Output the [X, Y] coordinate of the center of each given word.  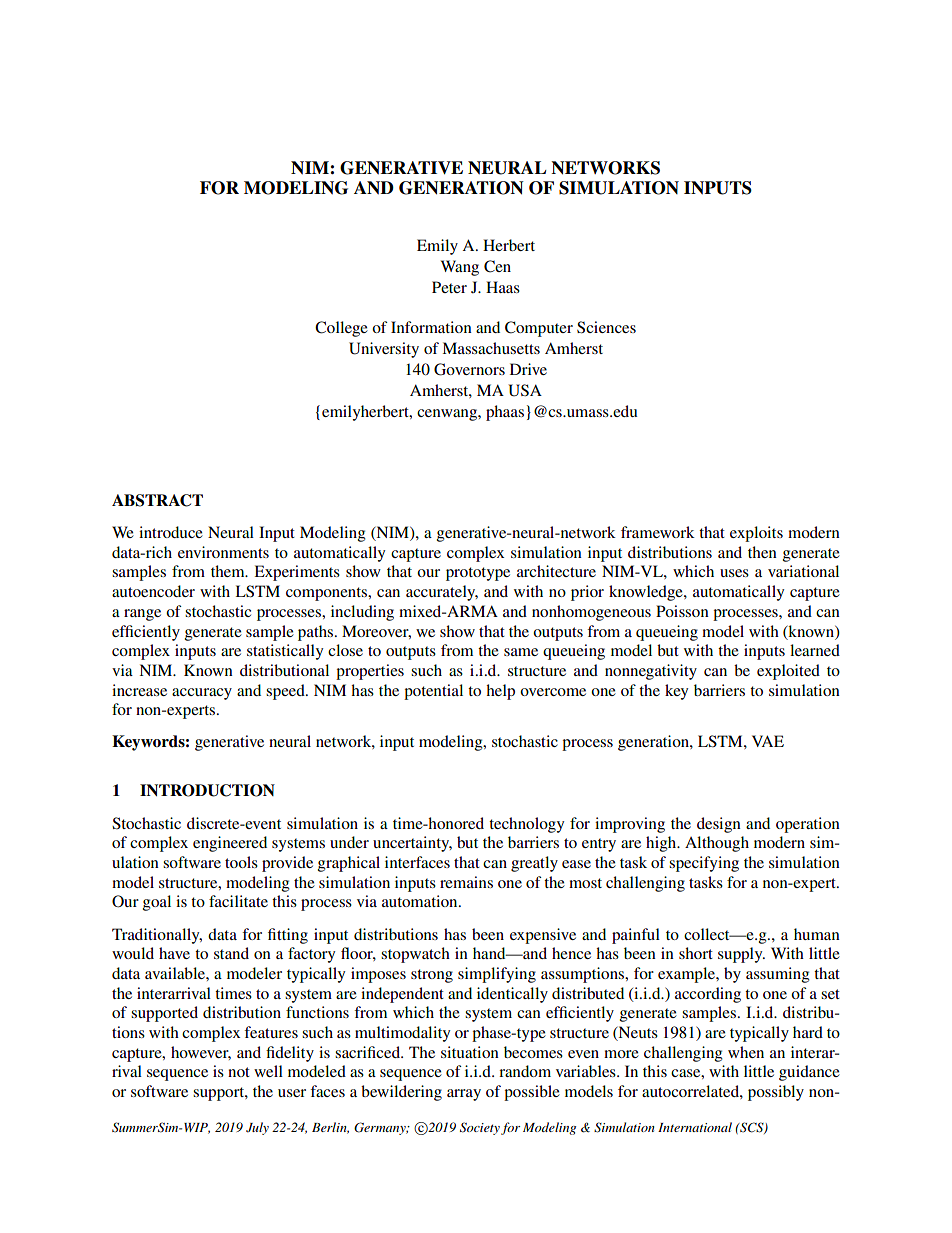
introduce [171, 532]
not [239, 1072]
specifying [704, 864]
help [500, 692]
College [341, 329]
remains [466, 882]
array [464, 1095]
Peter [449, 287]
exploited [788, 672]
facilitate [238, 901]
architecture [556, 571]
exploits [756, 534]
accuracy [202, 694]
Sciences [606, 327]
